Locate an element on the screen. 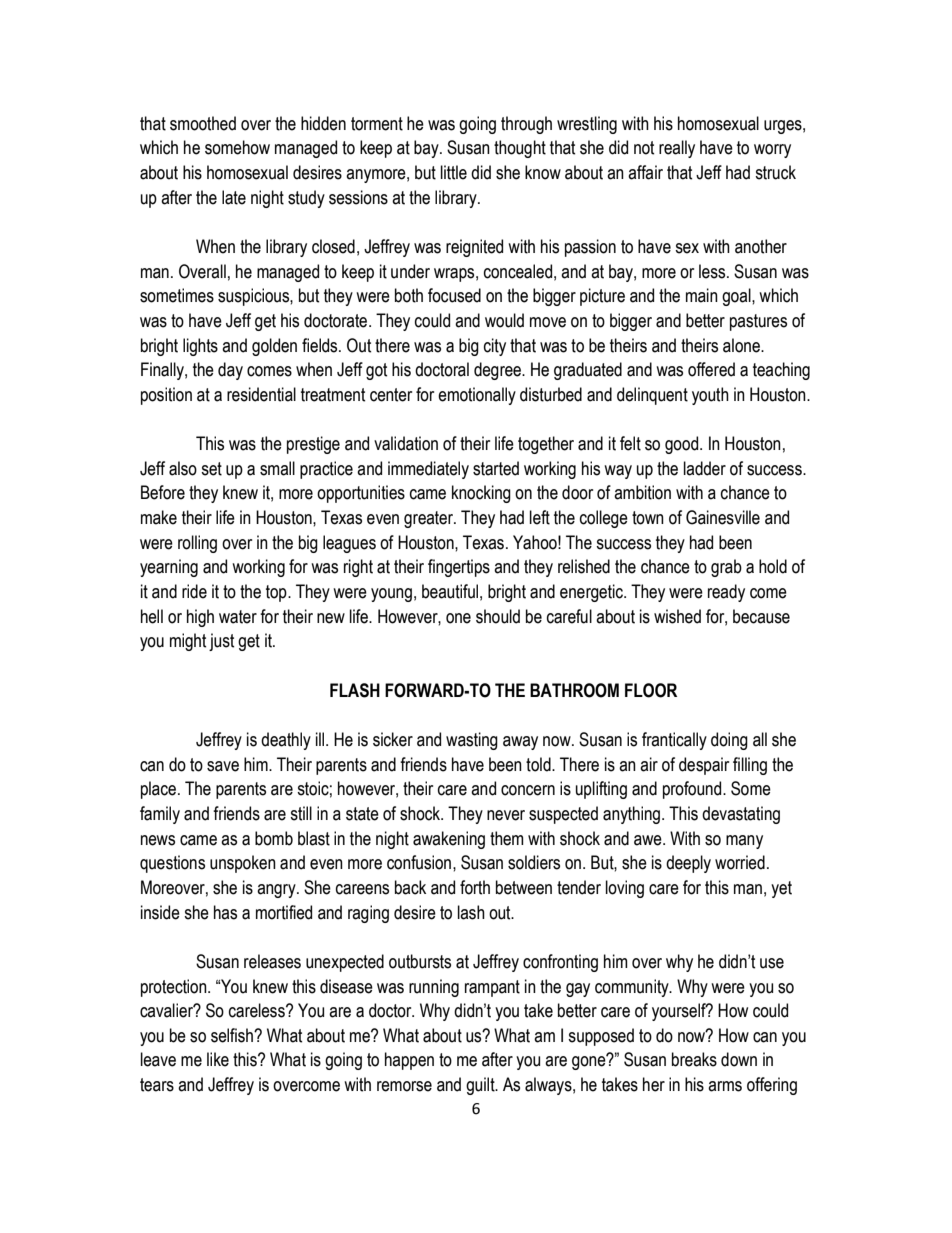 The width and height of the screenshot is (952, 1233). despair is located at coordinates (704, 766).
